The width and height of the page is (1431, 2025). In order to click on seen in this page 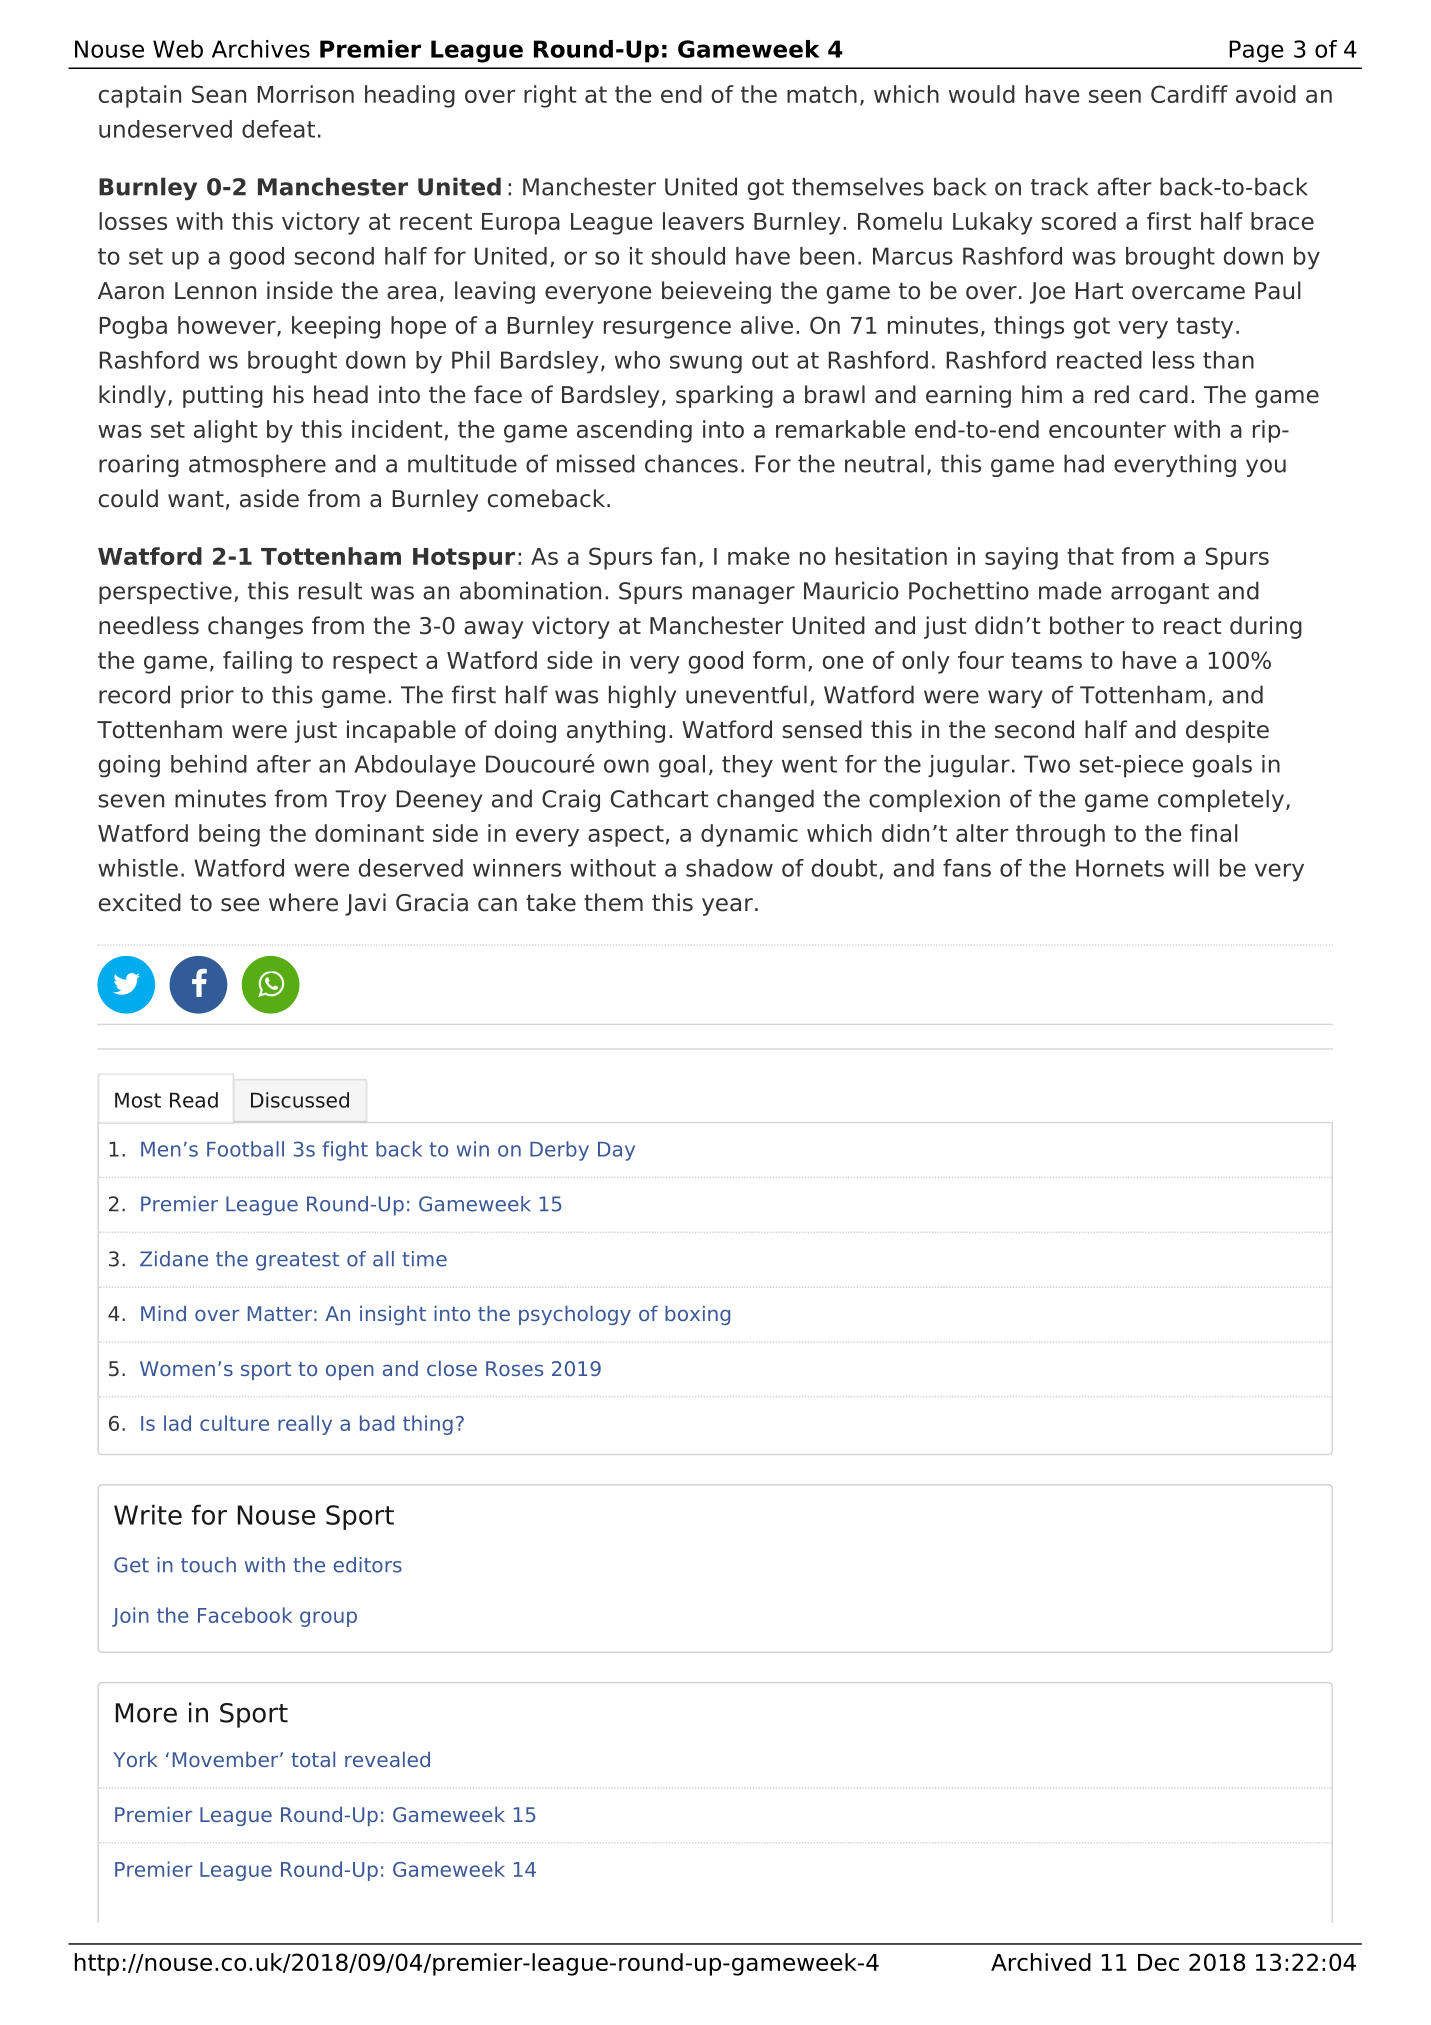, I will do `click(1115, 96)`.
